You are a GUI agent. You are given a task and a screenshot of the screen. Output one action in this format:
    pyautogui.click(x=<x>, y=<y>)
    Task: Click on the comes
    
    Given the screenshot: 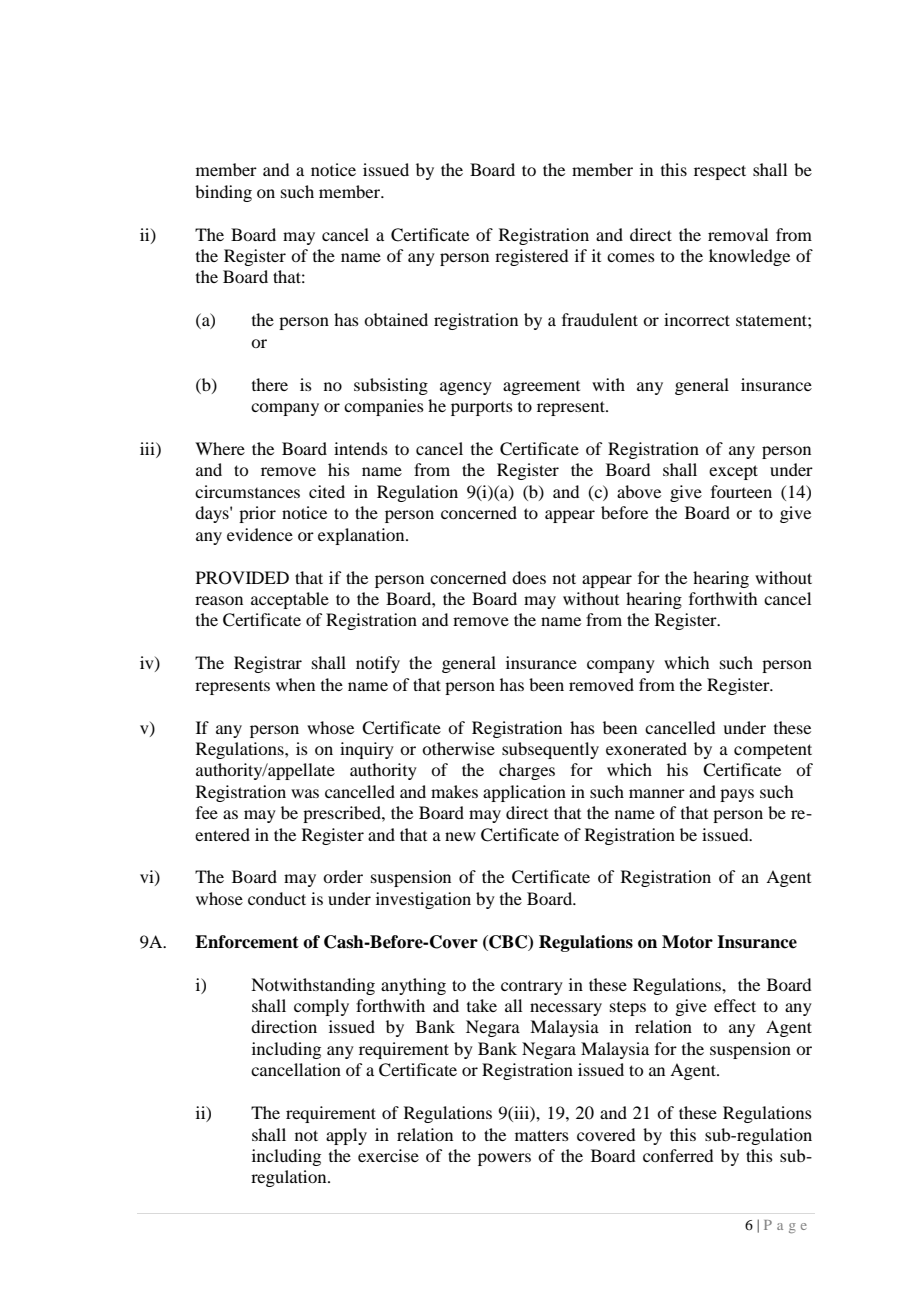 What is the action you would take?
    pyautogui.click(x=631, y=257)
